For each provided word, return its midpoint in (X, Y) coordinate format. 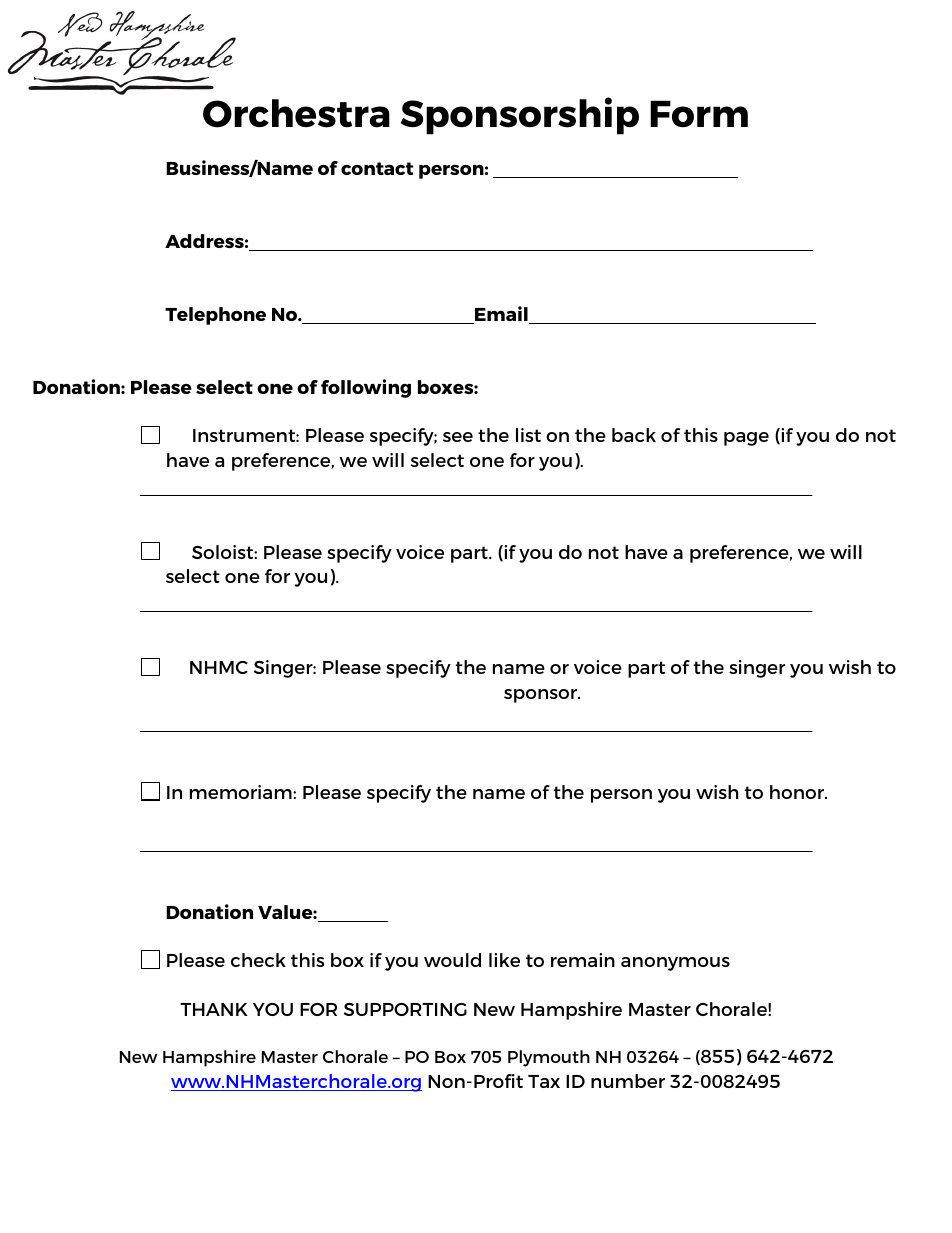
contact (377, 168)
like (504, 960)
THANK (214, 1009)
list (528, 435)
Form (699, 114)
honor (798, 792)
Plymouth (549, 1058)
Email (501, 315)
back (634, 435)
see (458, 437)
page (746, 439)
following (366, 388)
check (258, 960)
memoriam (242, 792)
